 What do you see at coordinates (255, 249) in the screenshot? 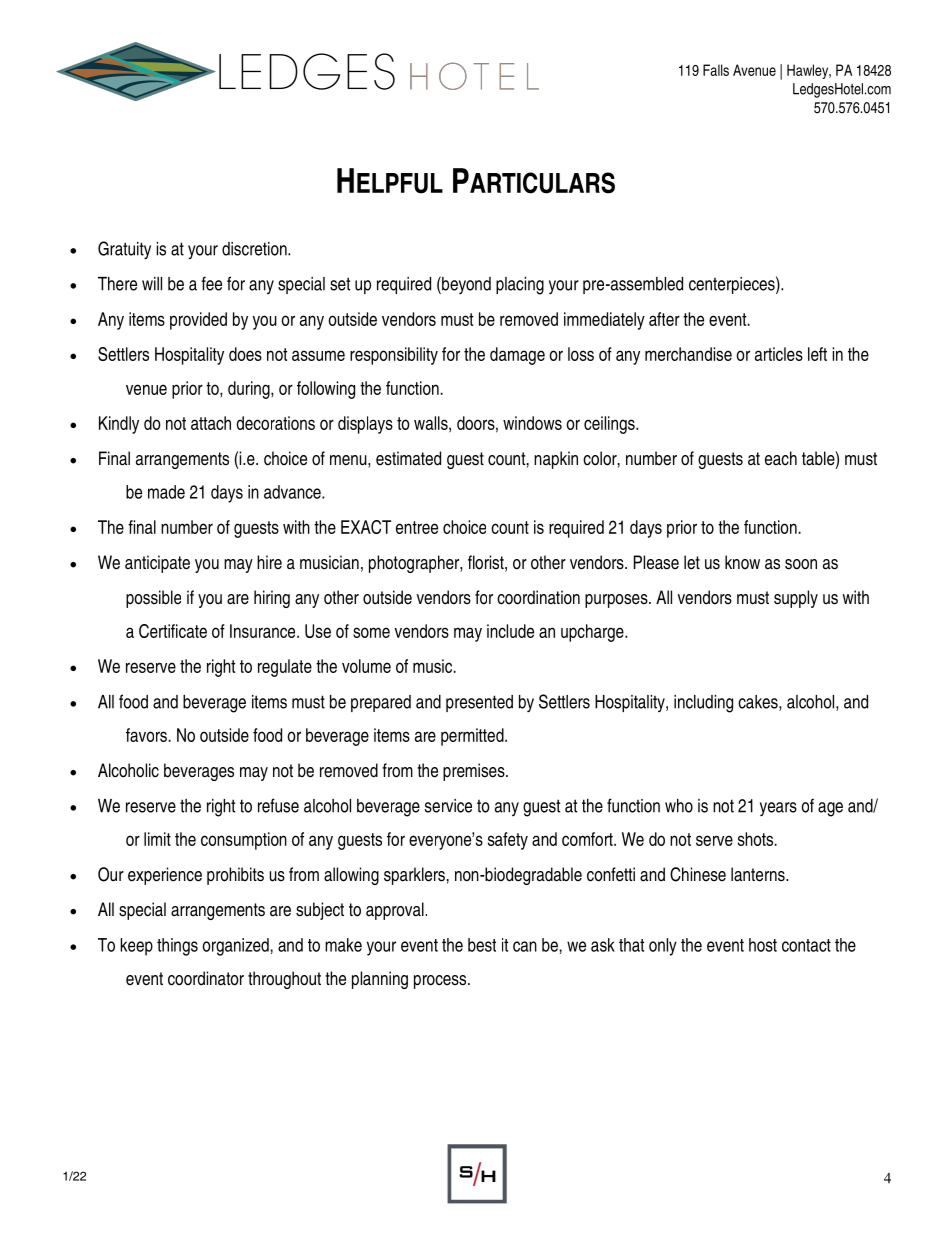
I see `discretion` at bounding box center [255, 249].
